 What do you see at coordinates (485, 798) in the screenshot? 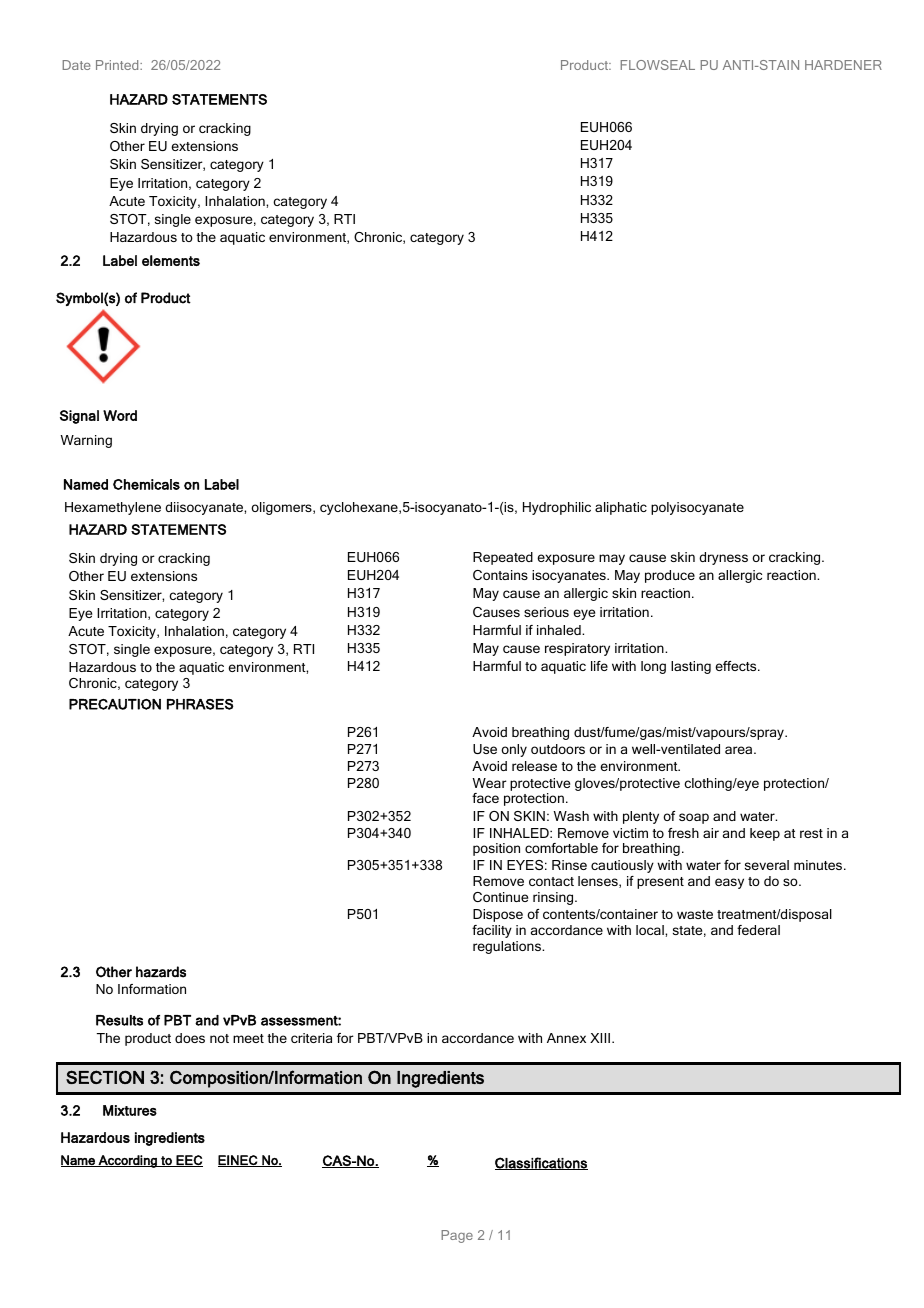
I see `face` at bounding box center [485, 798].
